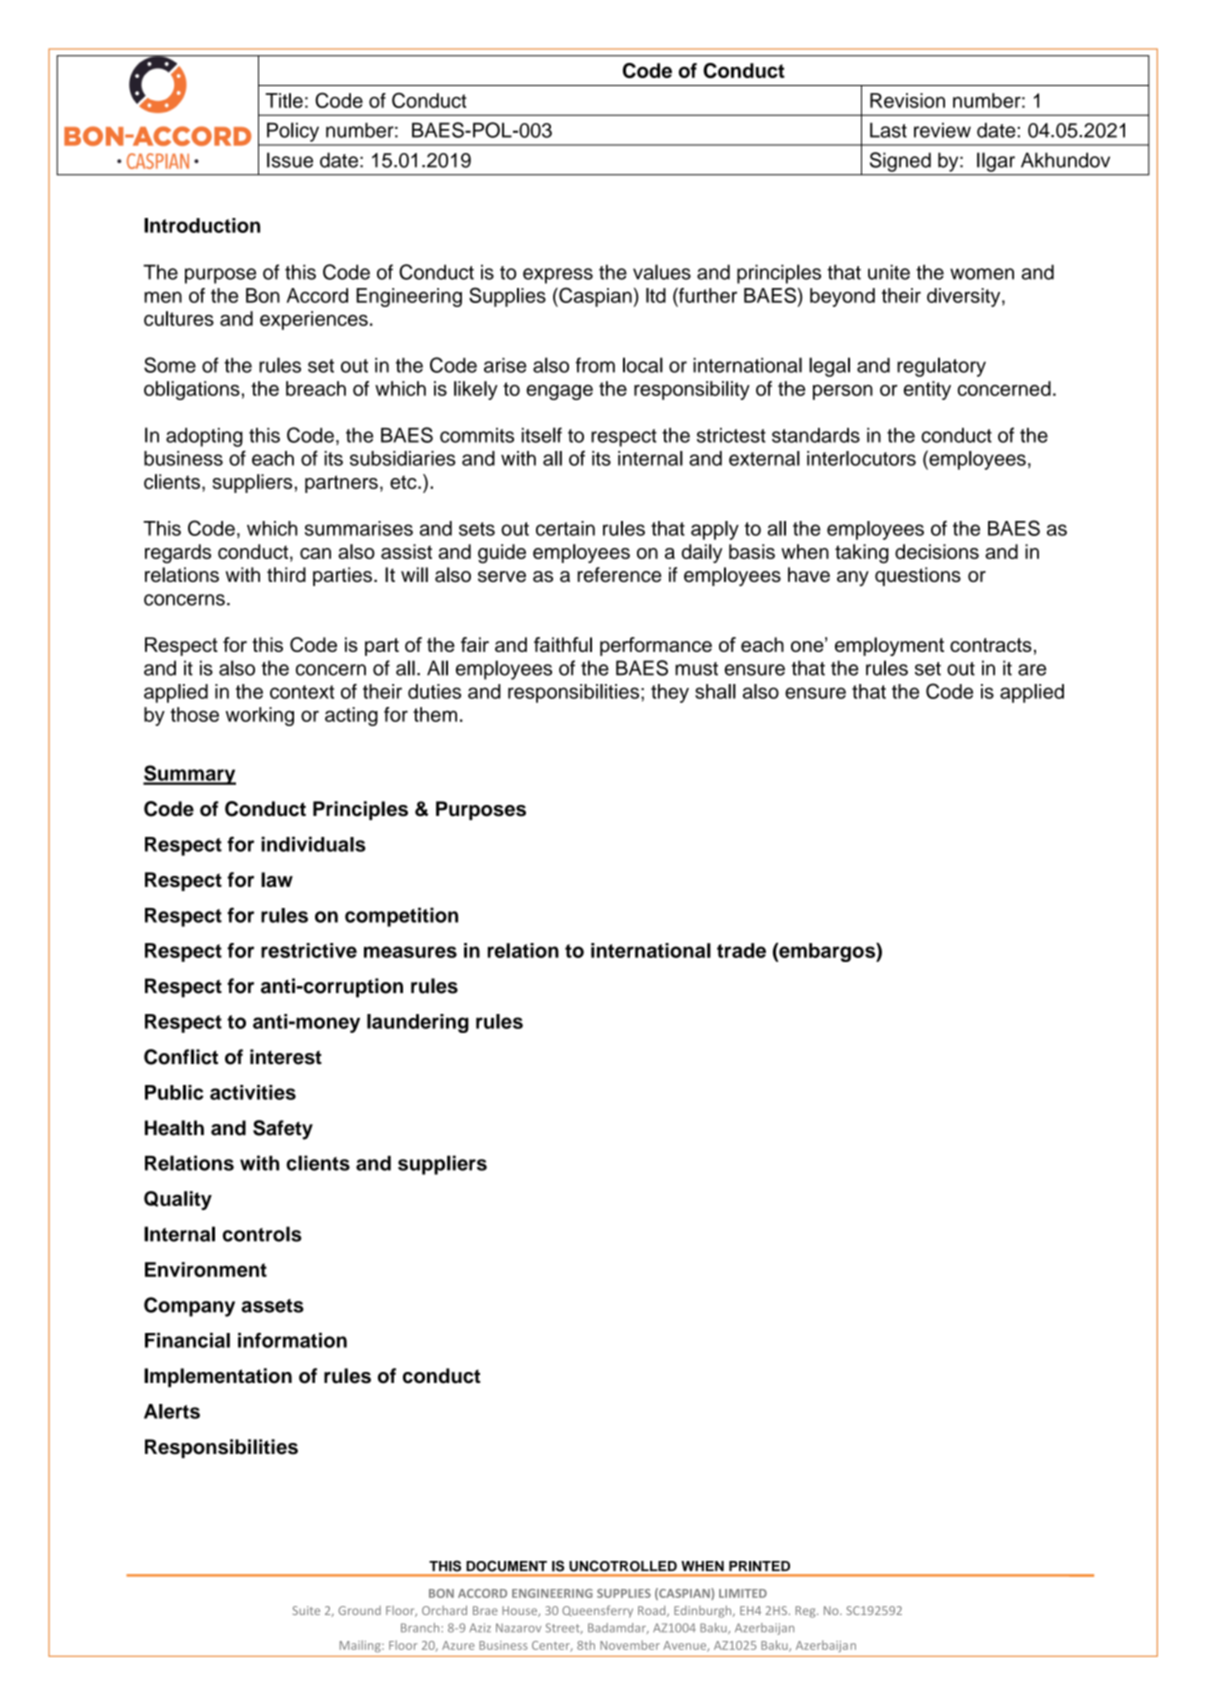 The height and width of the screenshot is (1705, 1206). What do you see at coordinates (743, 1593) in the screenshot?
I see `LIMITED` at bounding box center [743, 1593].
